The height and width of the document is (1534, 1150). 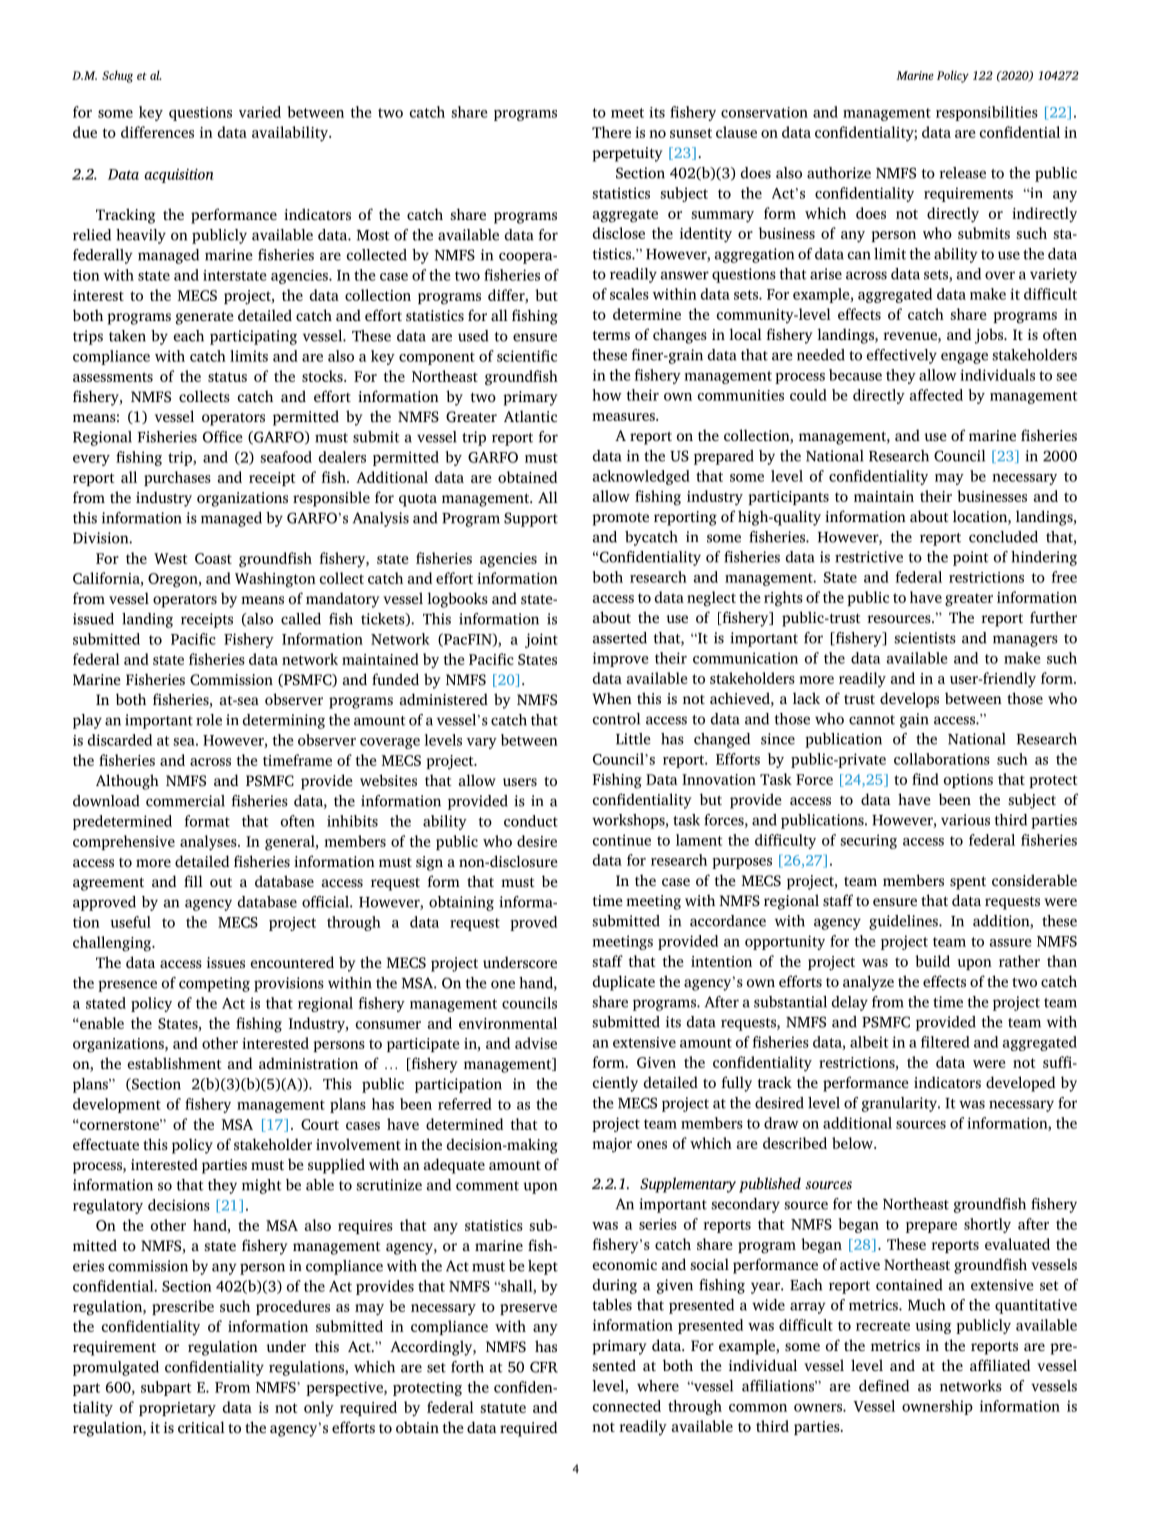 What do you see at coordinates (624, 983) in the document?
I see `duplicate` at bounding box center [624, 983].
